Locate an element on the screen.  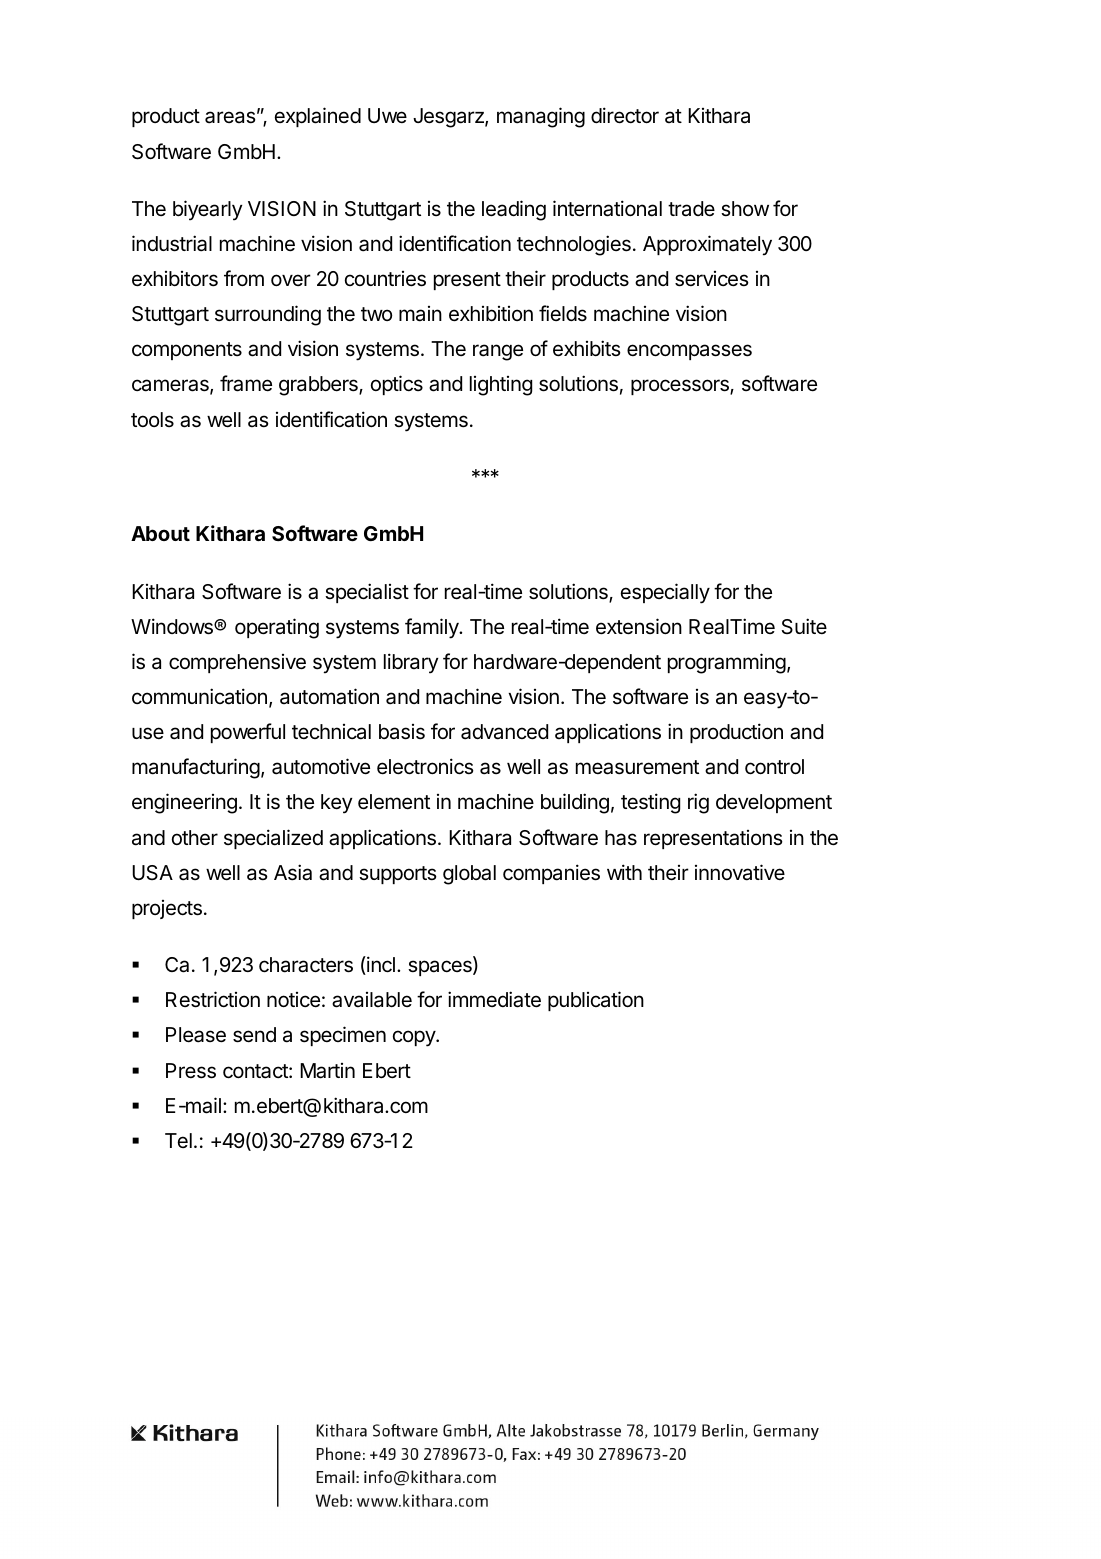
publication is located at coordinates (596, 1001).
